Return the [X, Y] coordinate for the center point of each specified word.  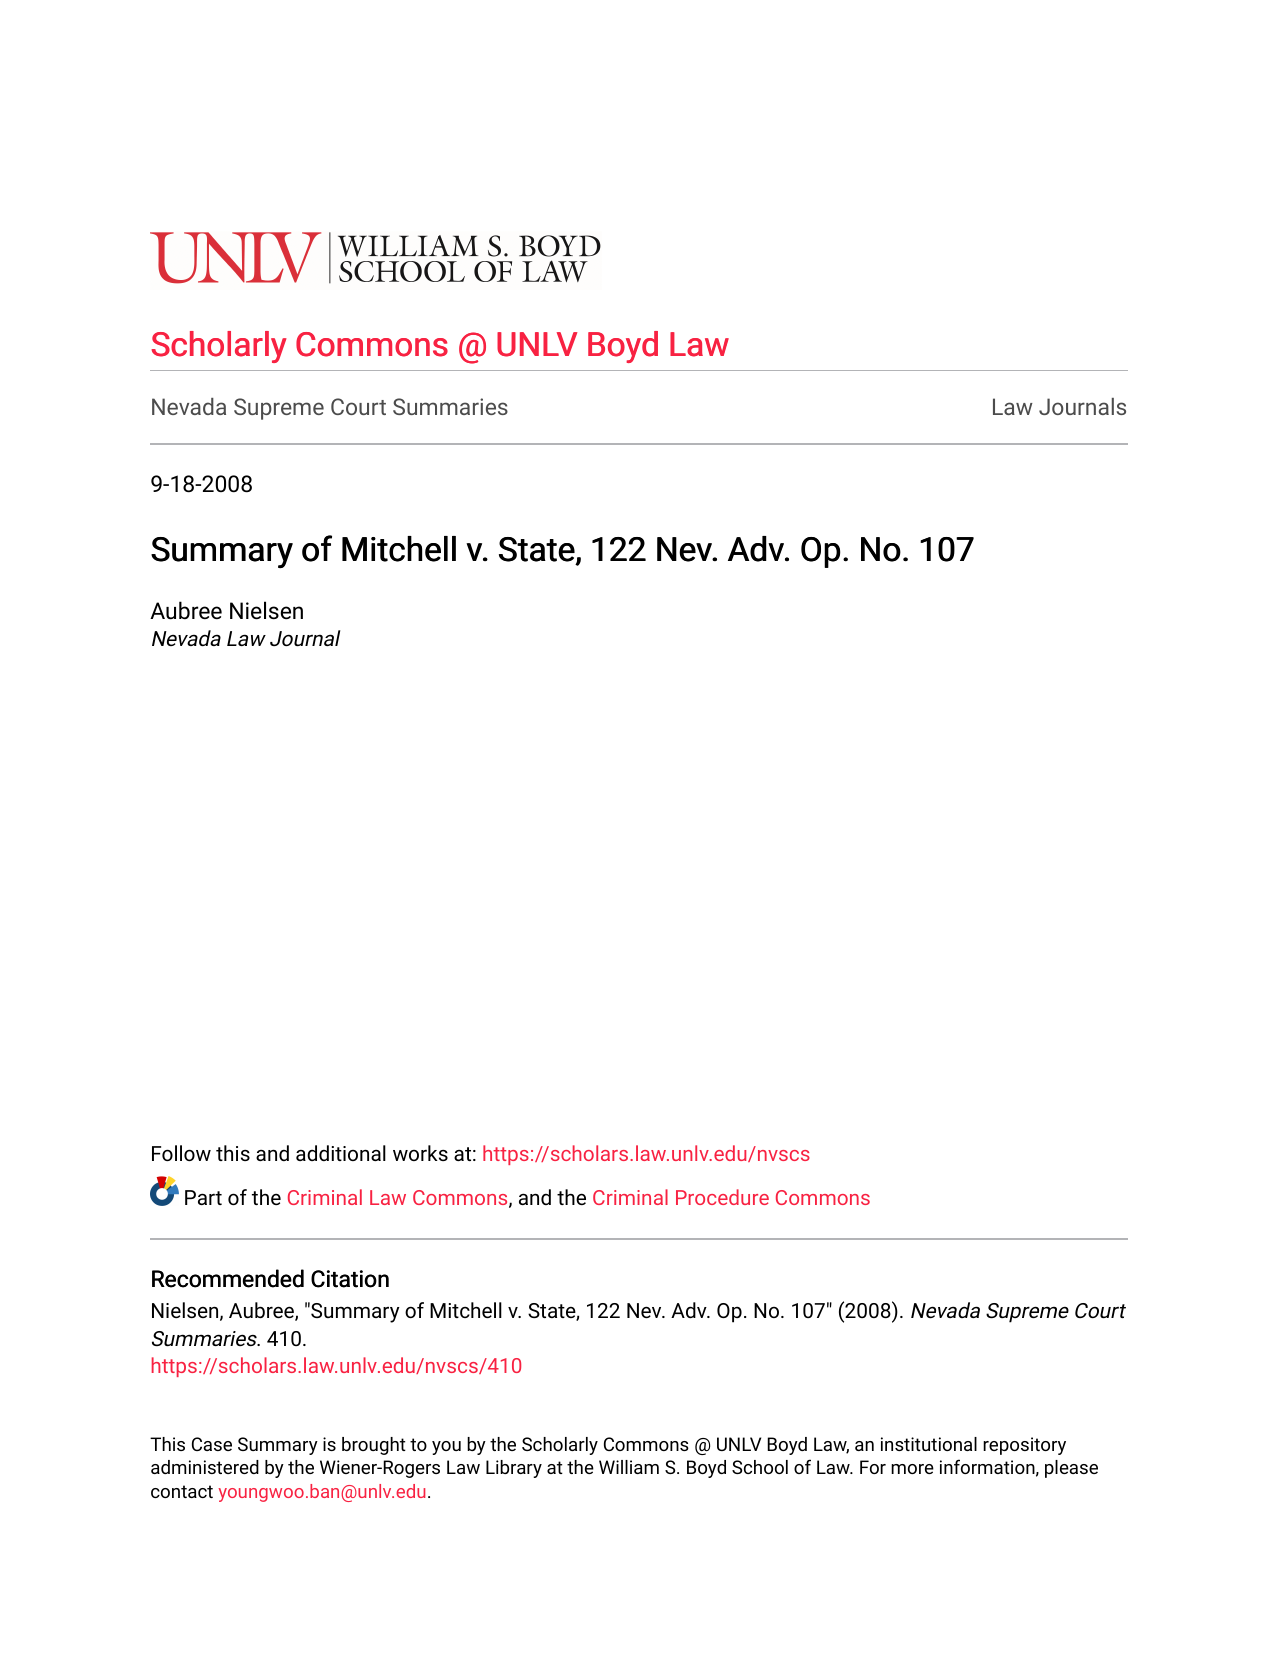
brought [374, 1446]
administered [205, 1467]
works [420, 1153]
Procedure [722, 1197]
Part [203, 1197]
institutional [929, 1444]
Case [212, 1444]
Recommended [228, 1278]
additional [341, 1153]
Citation [350, 1279]
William [629, 1467]
